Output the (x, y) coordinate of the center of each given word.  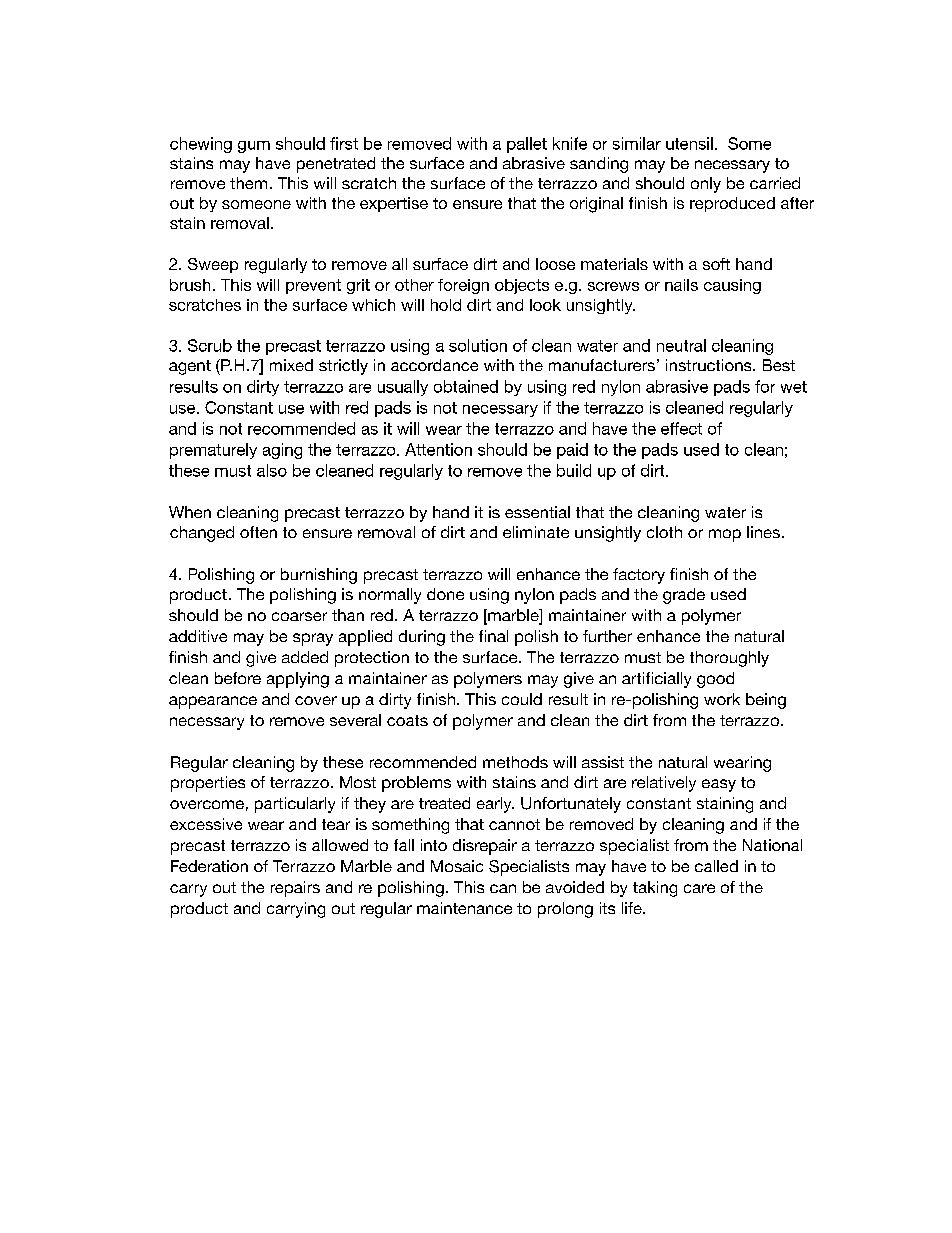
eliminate (536, 532)
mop (725, 535)
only (706, 185)
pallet (527, 145)
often (258, 532)
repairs (295, 889)
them (248, 183)
